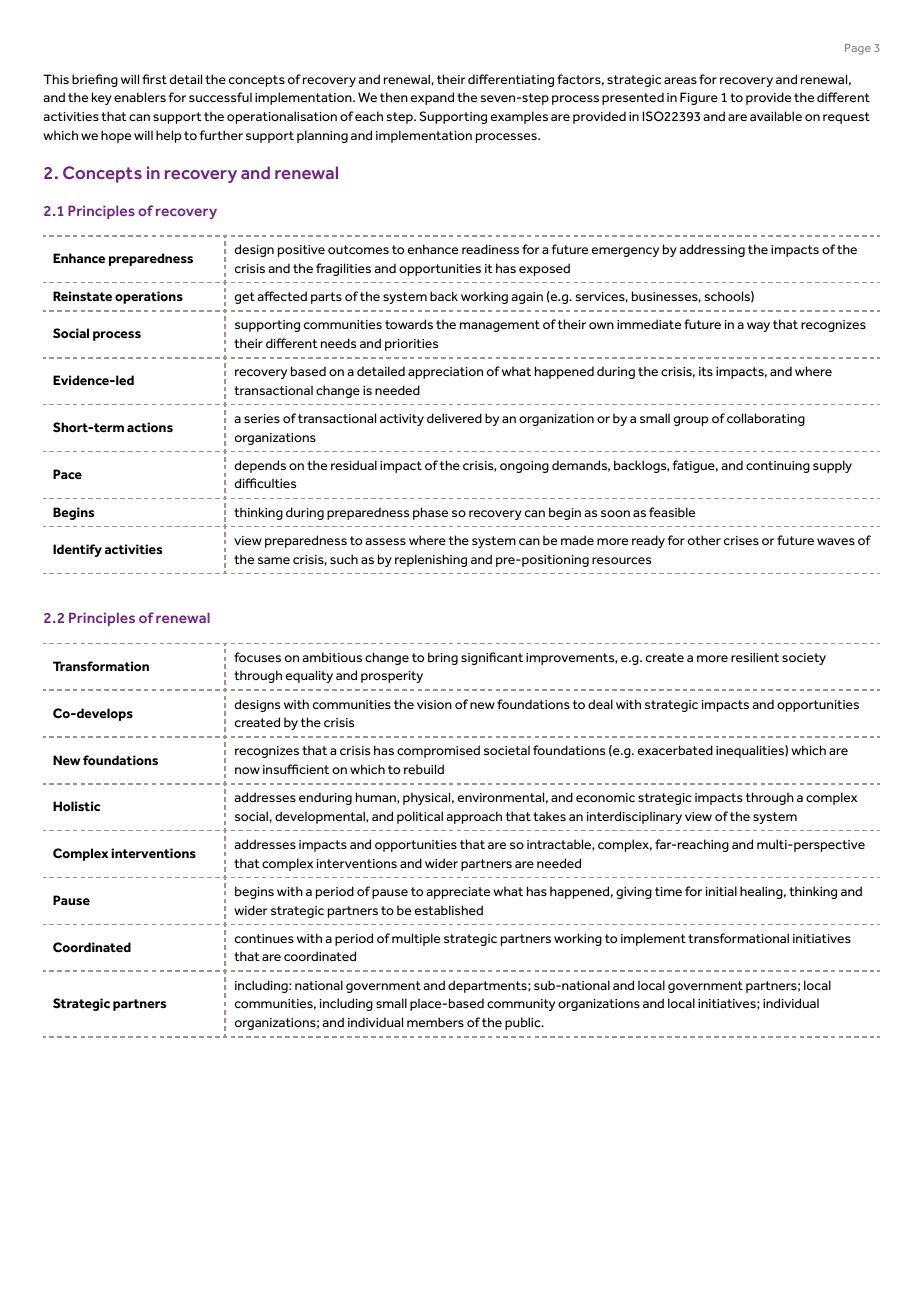  Describe the element at coordinates (721, 891) in the document. I see `initial` at that location.
